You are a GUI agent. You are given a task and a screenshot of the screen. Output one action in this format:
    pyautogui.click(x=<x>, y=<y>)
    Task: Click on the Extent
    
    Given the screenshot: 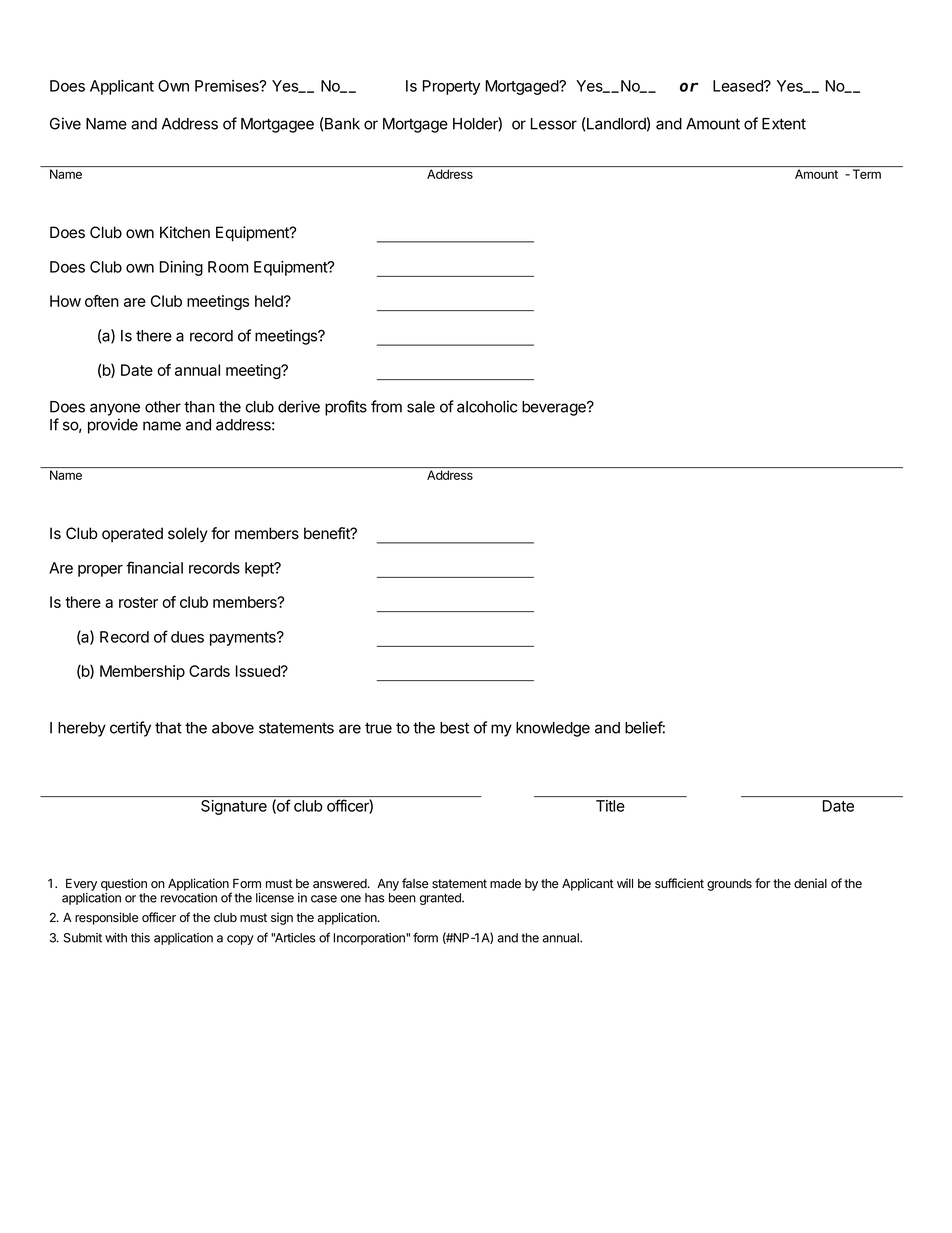 What is the action you would take?
    pyautogui.click(x=784, y=124)
